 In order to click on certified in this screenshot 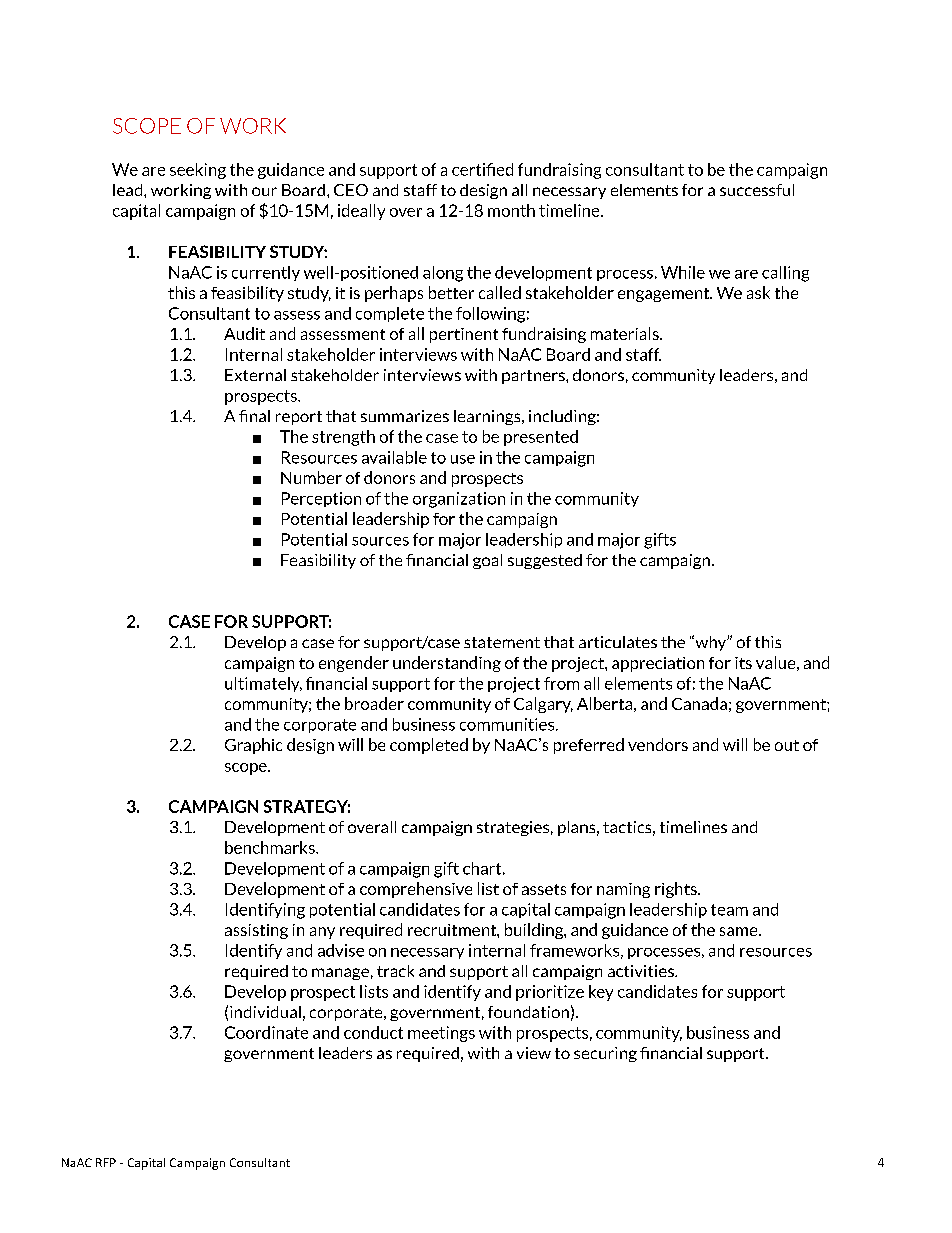, I will do `click(482, 169)`.
